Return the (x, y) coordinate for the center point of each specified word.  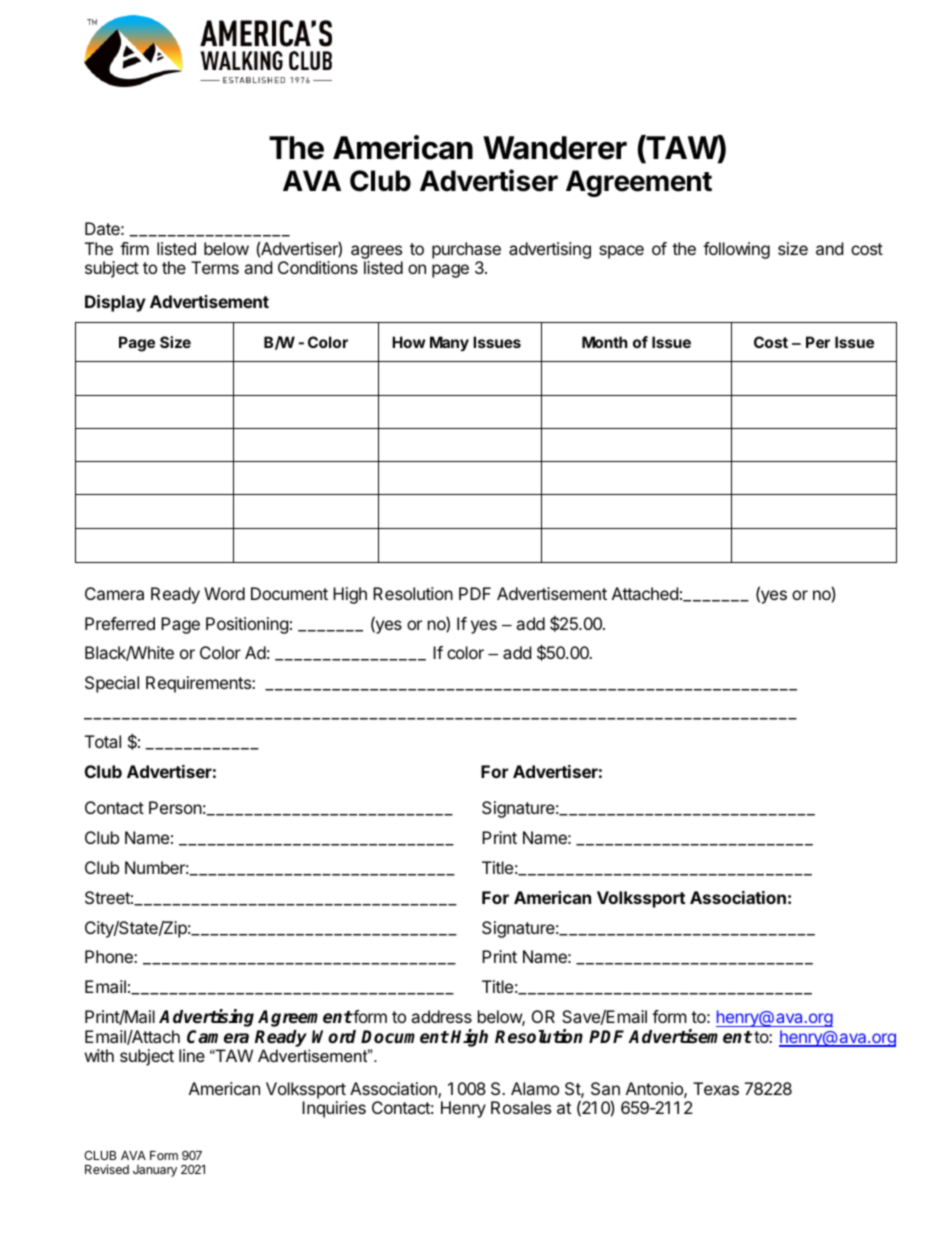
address (441, 1016)
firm (134, 248)
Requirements (199, 684)
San (605, 1088)
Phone (110, 956)
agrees (376, 252)
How (408, 342)
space (621, 252)
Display (115, 303)
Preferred (120, 623)
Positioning (247, 625)
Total (103, 741)
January (155, 1171)
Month (604, 342)
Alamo (535, 1088)
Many (449, 343)
